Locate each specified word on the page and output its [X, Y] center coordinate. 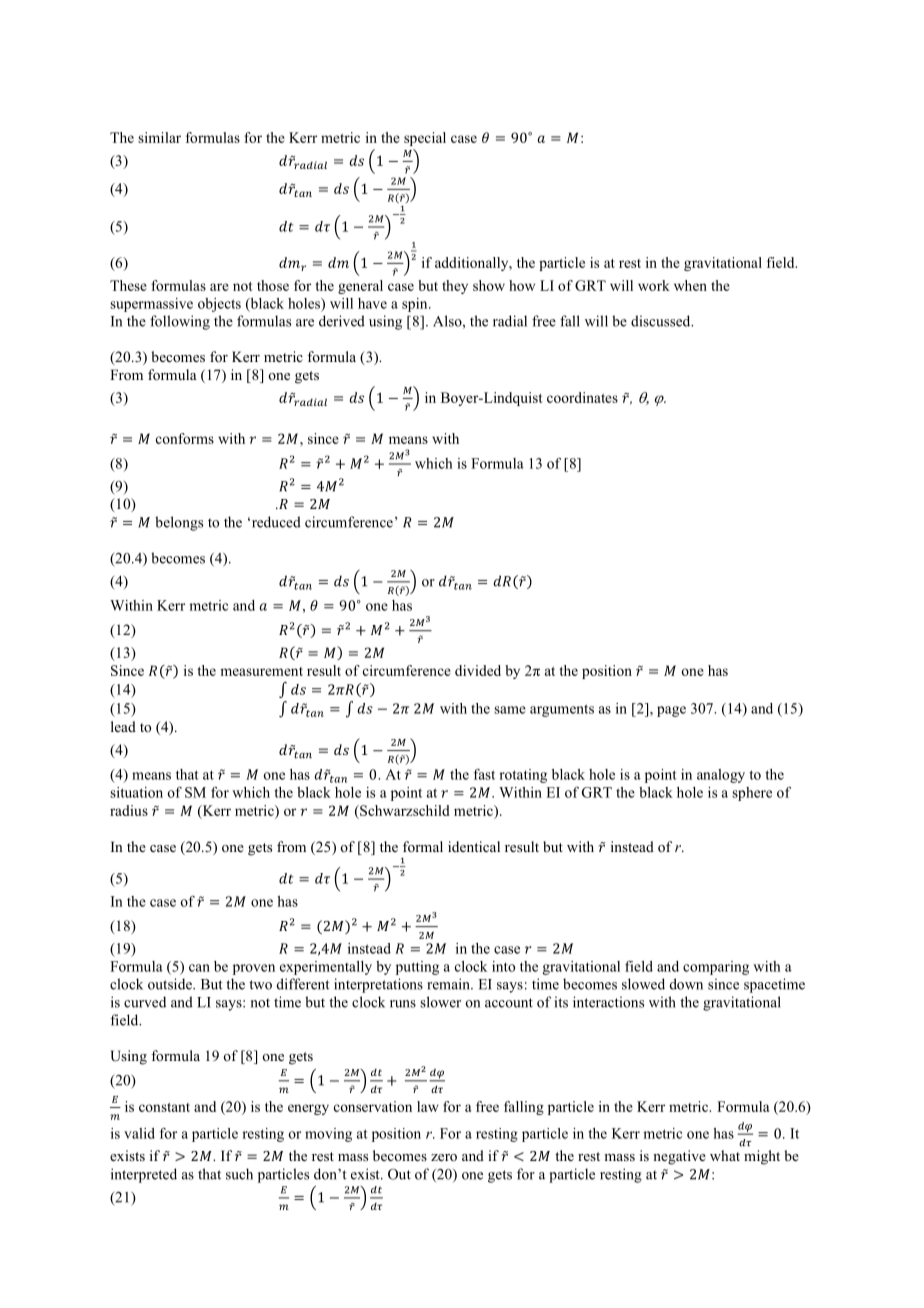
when [690, 285]
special [425, 139]
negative [679, 1157]
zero [444, 1157]
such [239, 1174]
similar [159, 137]
